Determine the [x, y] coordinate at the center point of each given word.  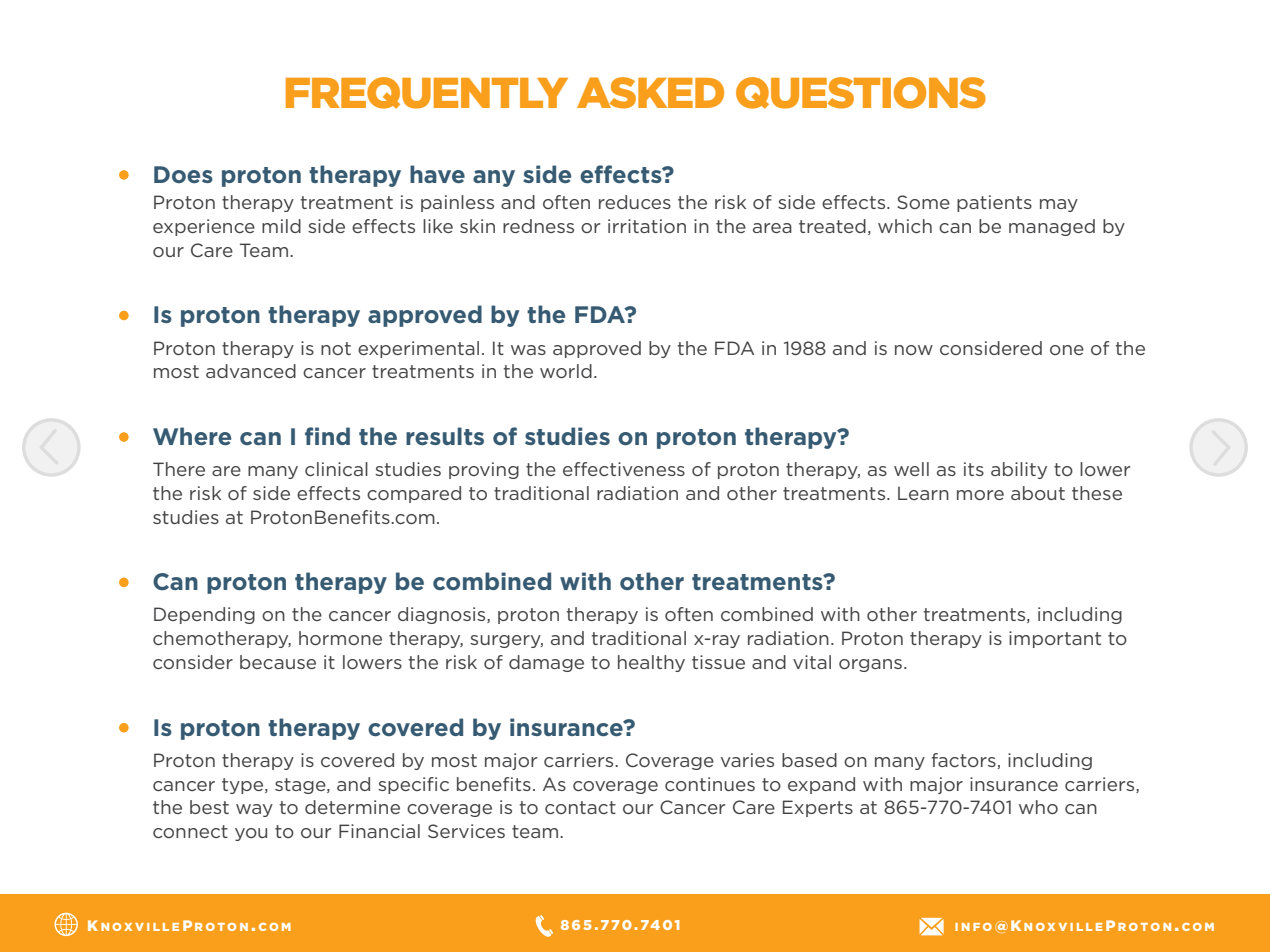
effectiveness [624, 469]
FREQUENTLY [427, 93]
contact [580, 807]
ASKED [650, 93]
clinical [336, 469]
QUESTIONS [861, 93]
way [254, 810]
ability [1019, 470]
